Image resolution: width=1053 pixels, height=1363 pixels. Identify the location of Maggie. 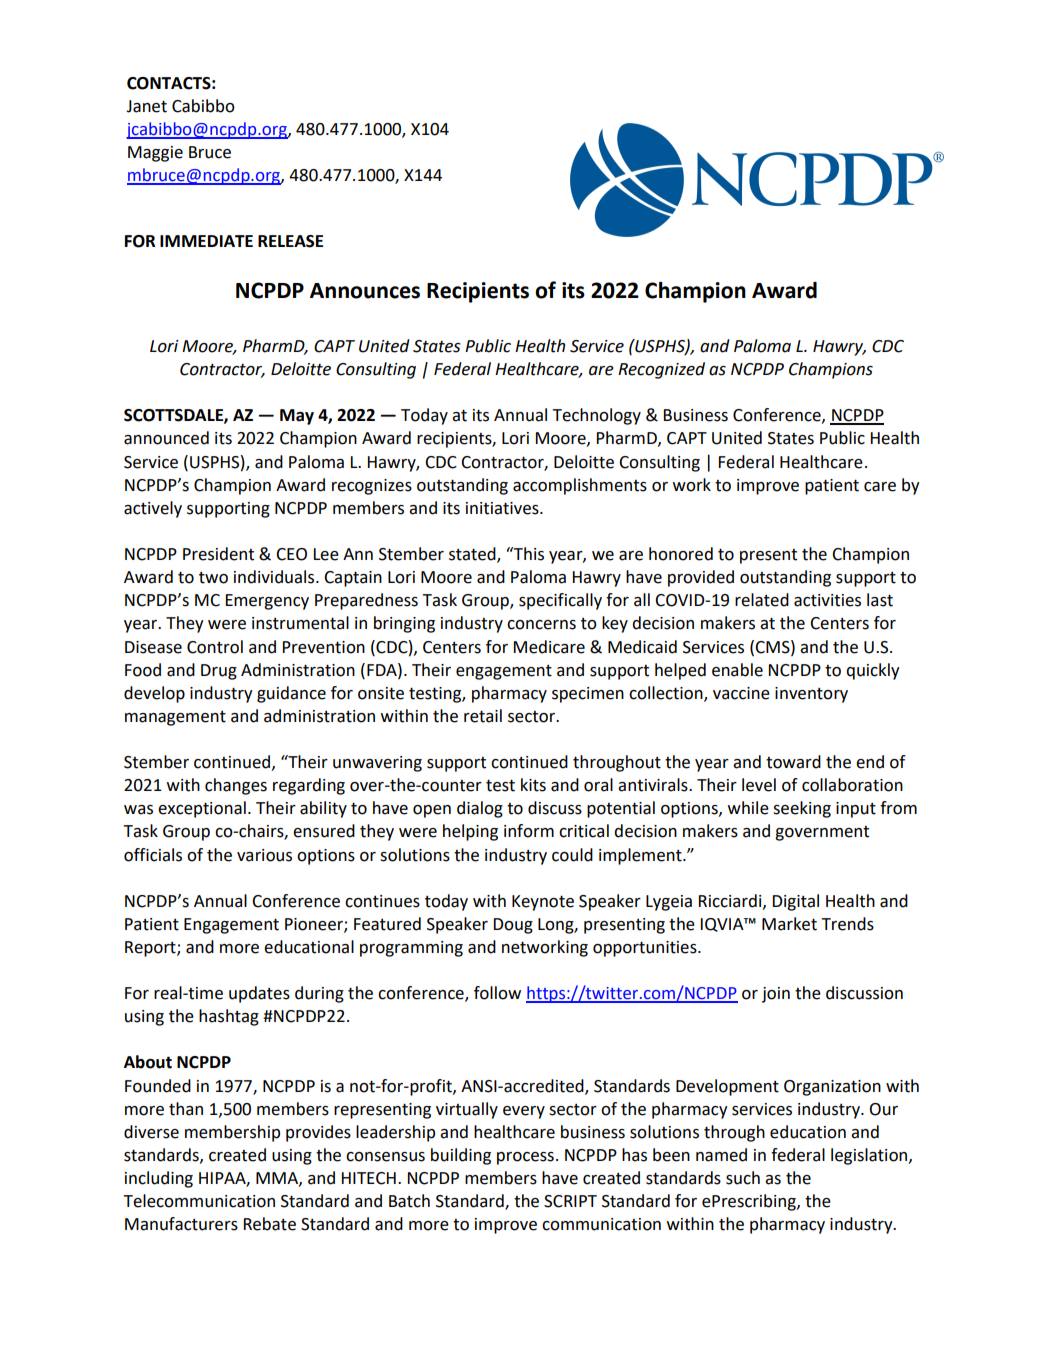
(155, 154).
